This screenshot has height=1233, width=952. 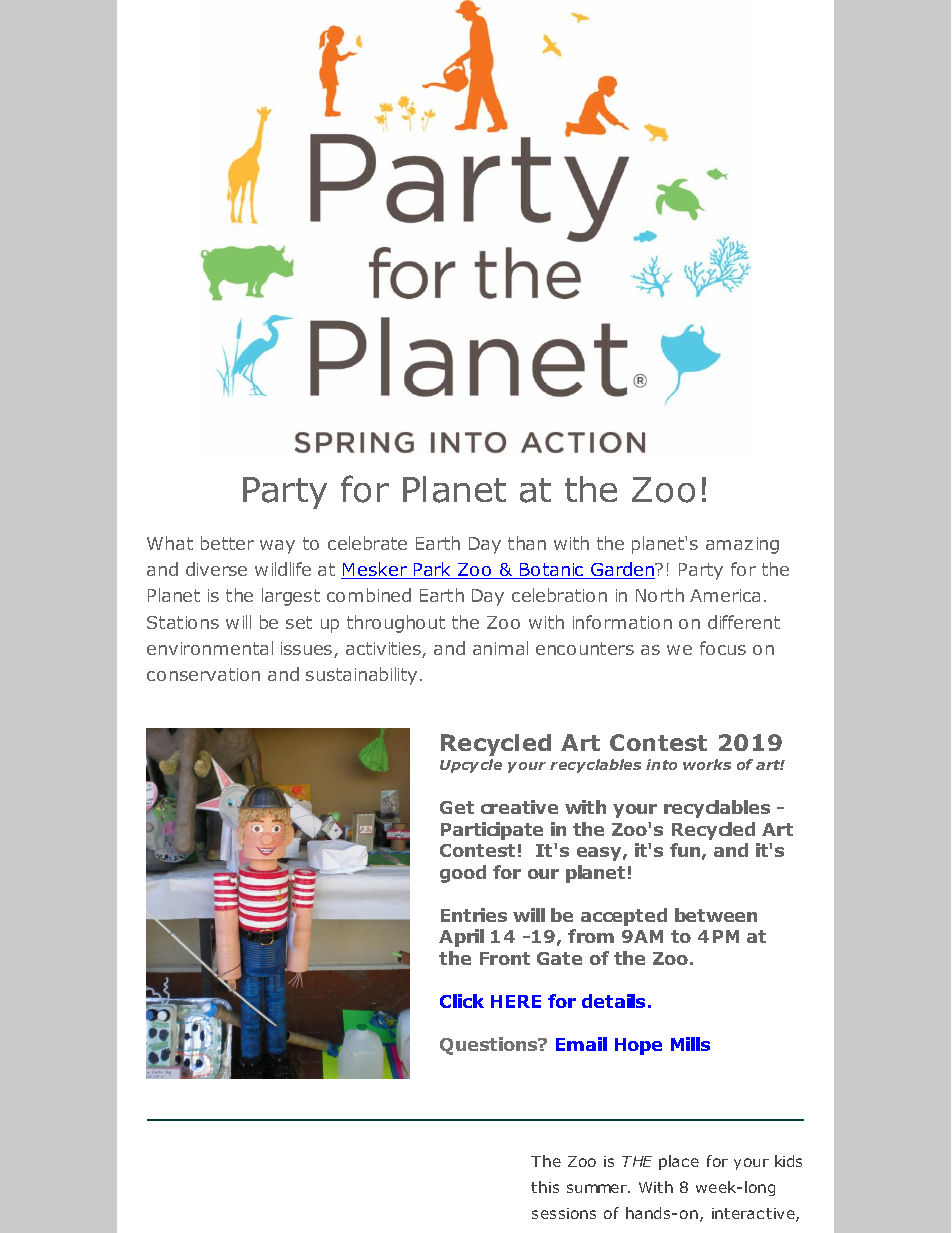 What do you see at coordinates (716, 915) in the screenshot?
I see `between` at bounding box center [716, 915].
